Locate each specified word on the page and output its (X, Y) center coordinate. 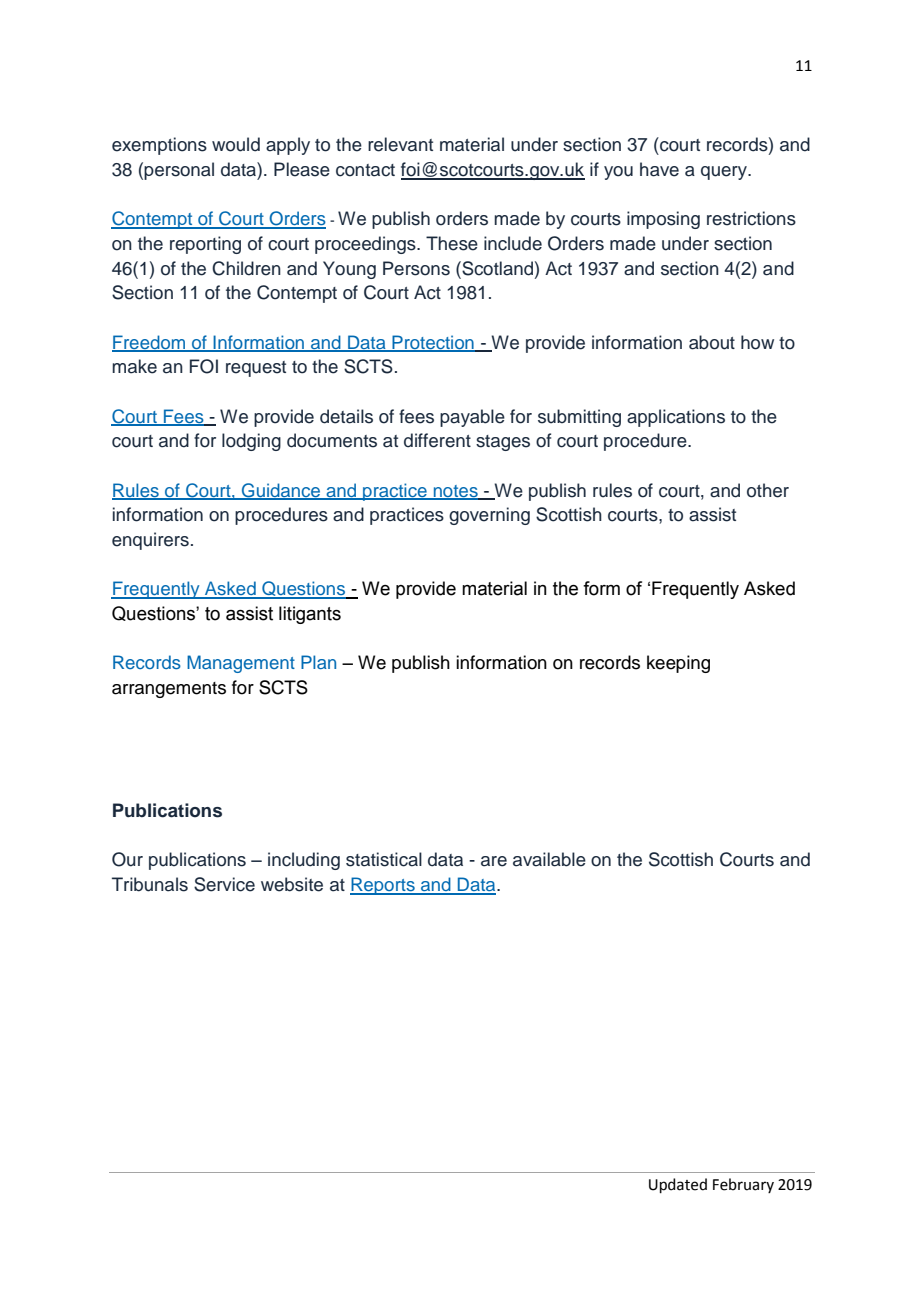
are (494, 861)
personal (179, 171)
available (549, 859)
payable (472, 418)
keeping (678, 664)
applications (676, 418)
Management (241, 664)
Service (224, 884)
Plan (318, 662)
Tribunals (150, 884)
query (725, 173)
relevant (400, 144)
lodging (251, 442)
